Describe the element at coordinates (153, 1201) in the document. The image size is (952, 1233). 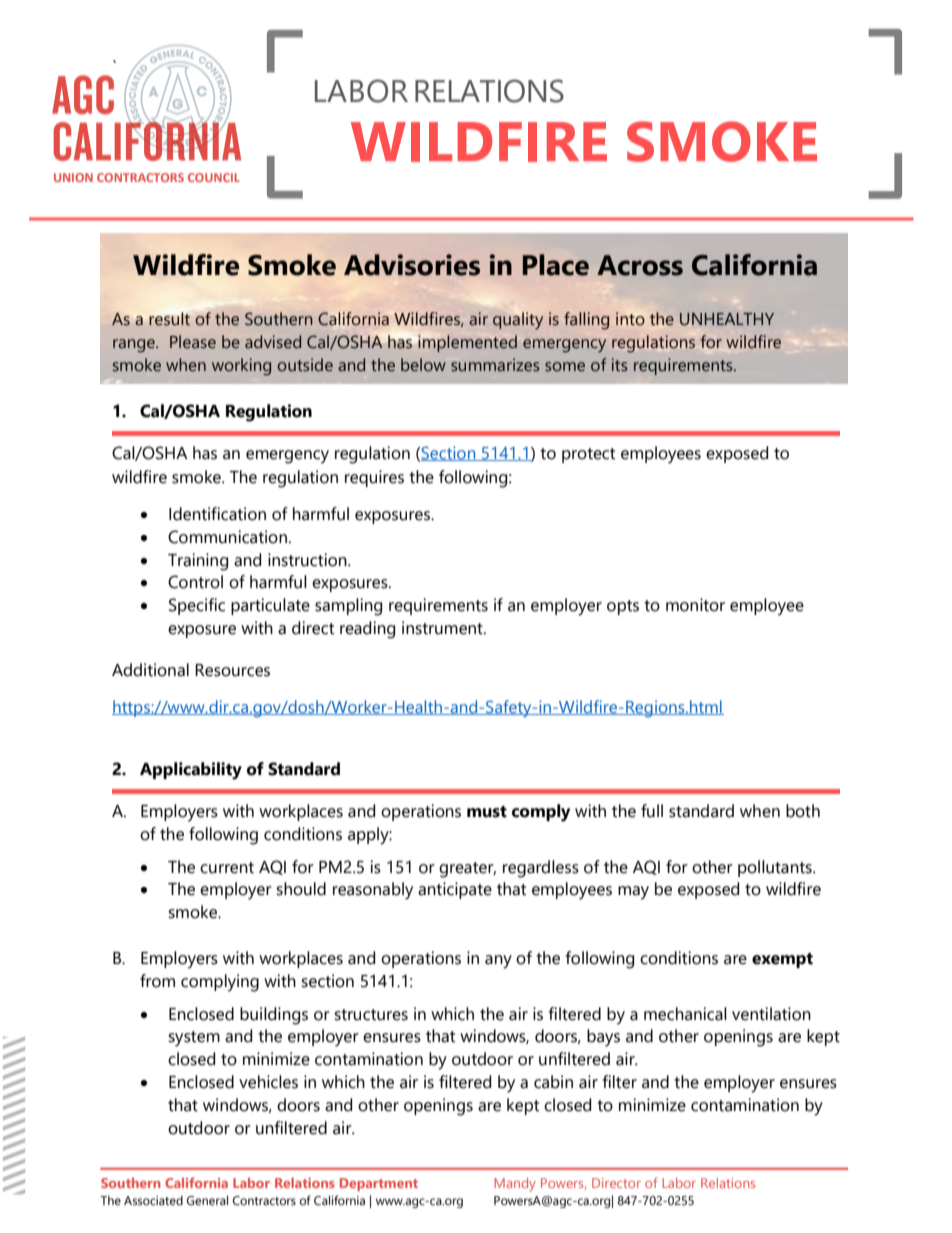
I see `Associated` at that location.
